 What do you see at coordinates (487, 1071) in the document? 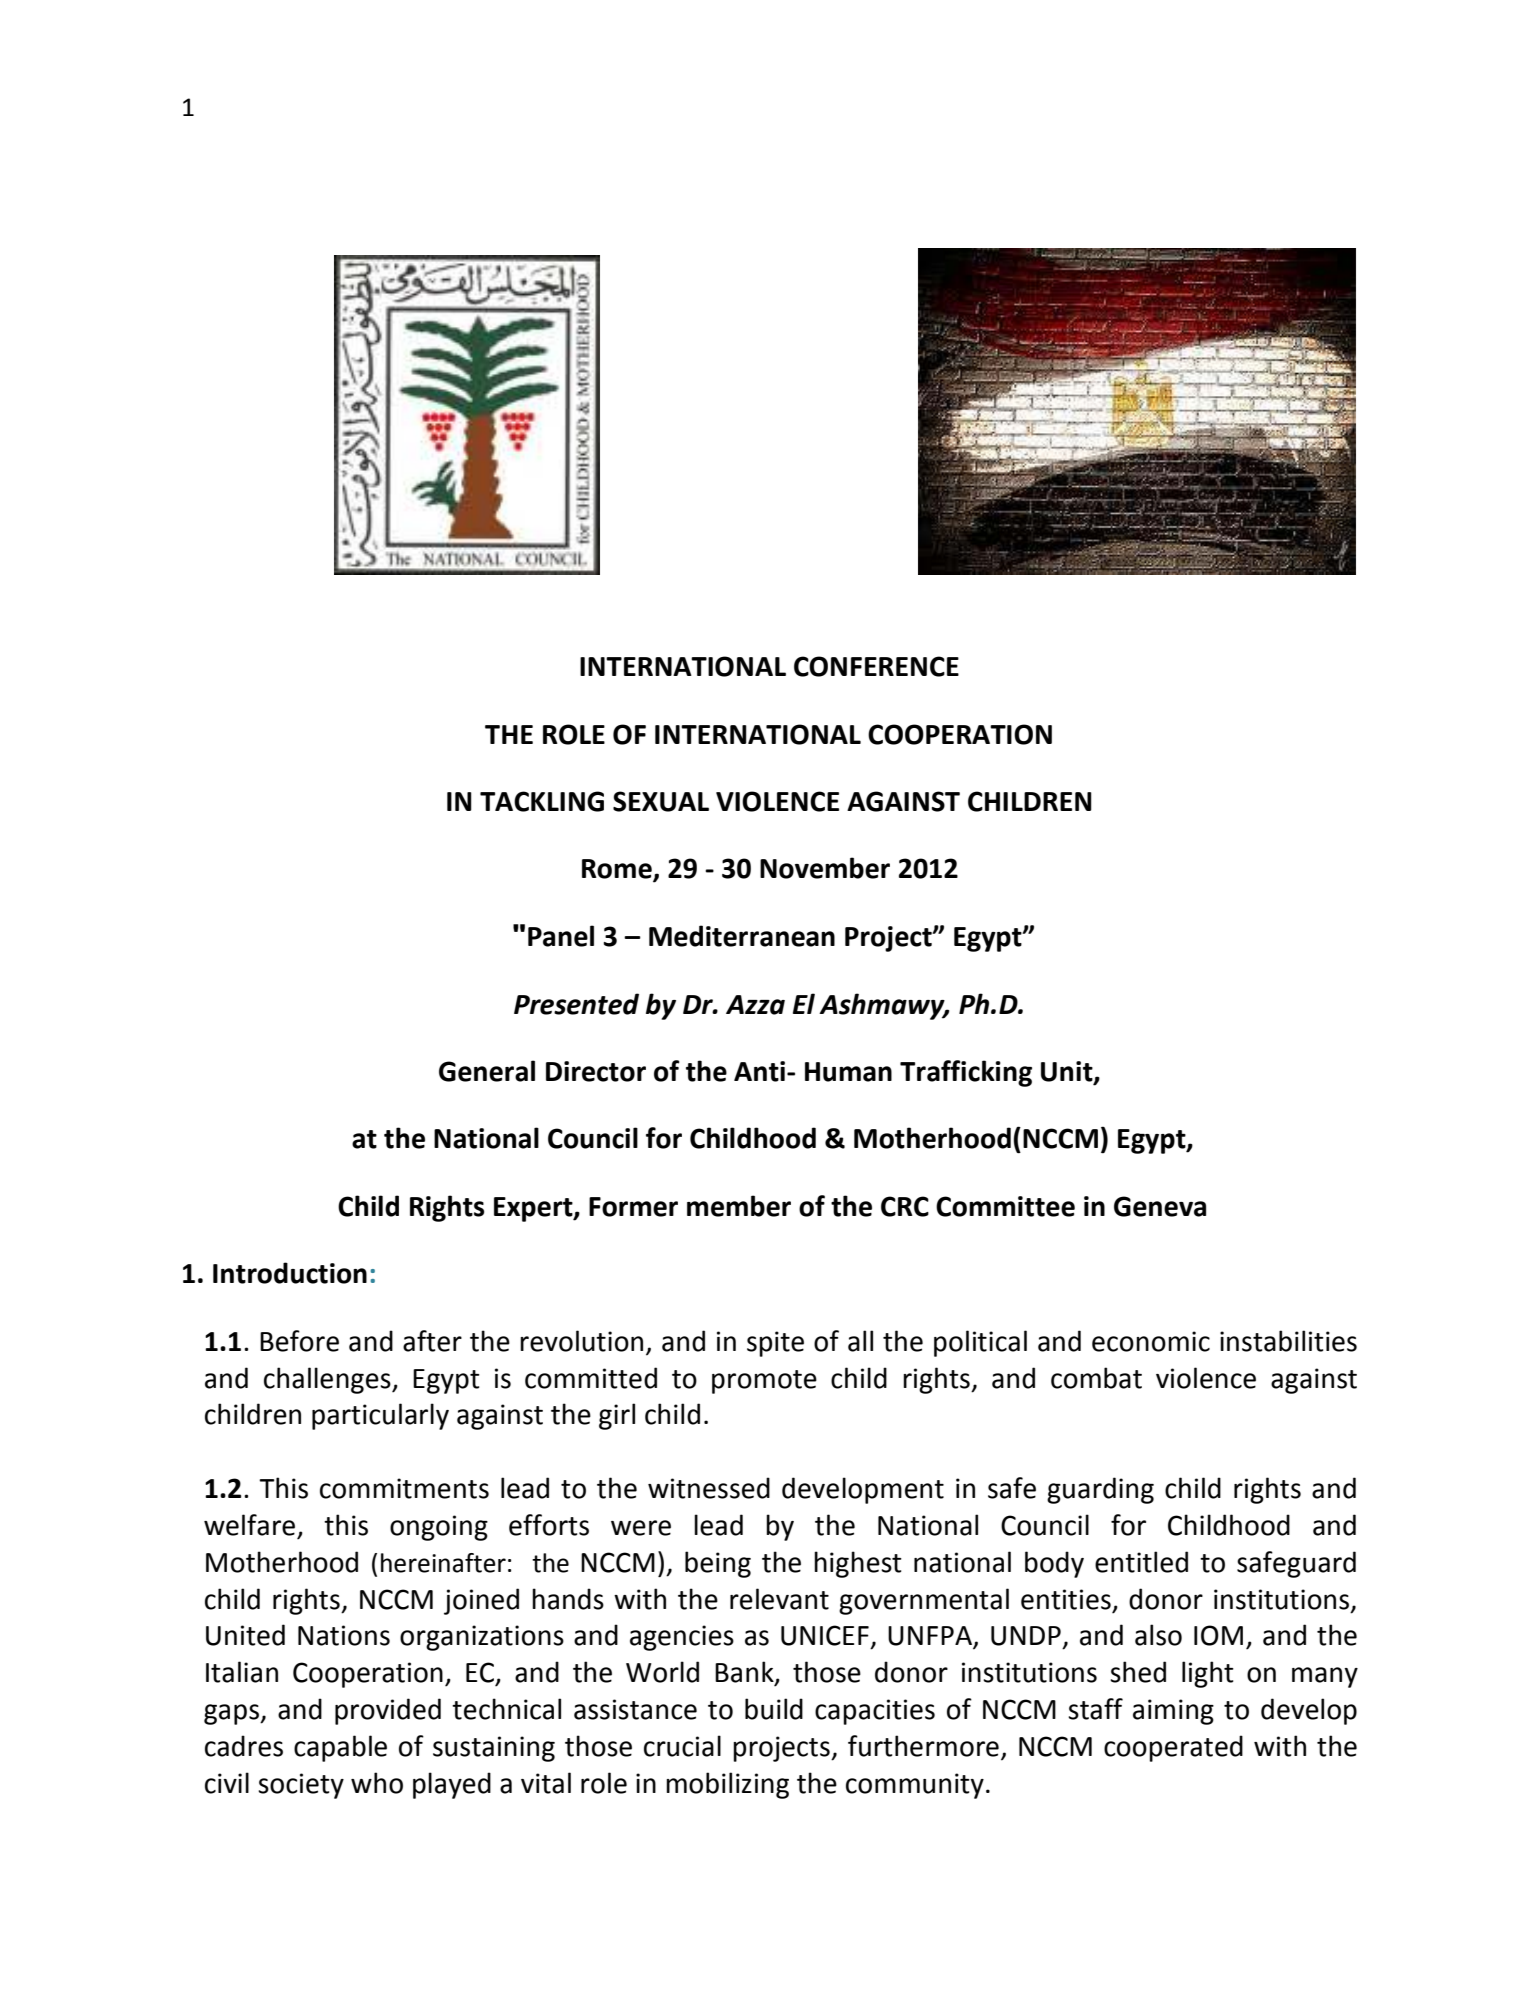
I see `General` at bounding box center [487, 1071].
